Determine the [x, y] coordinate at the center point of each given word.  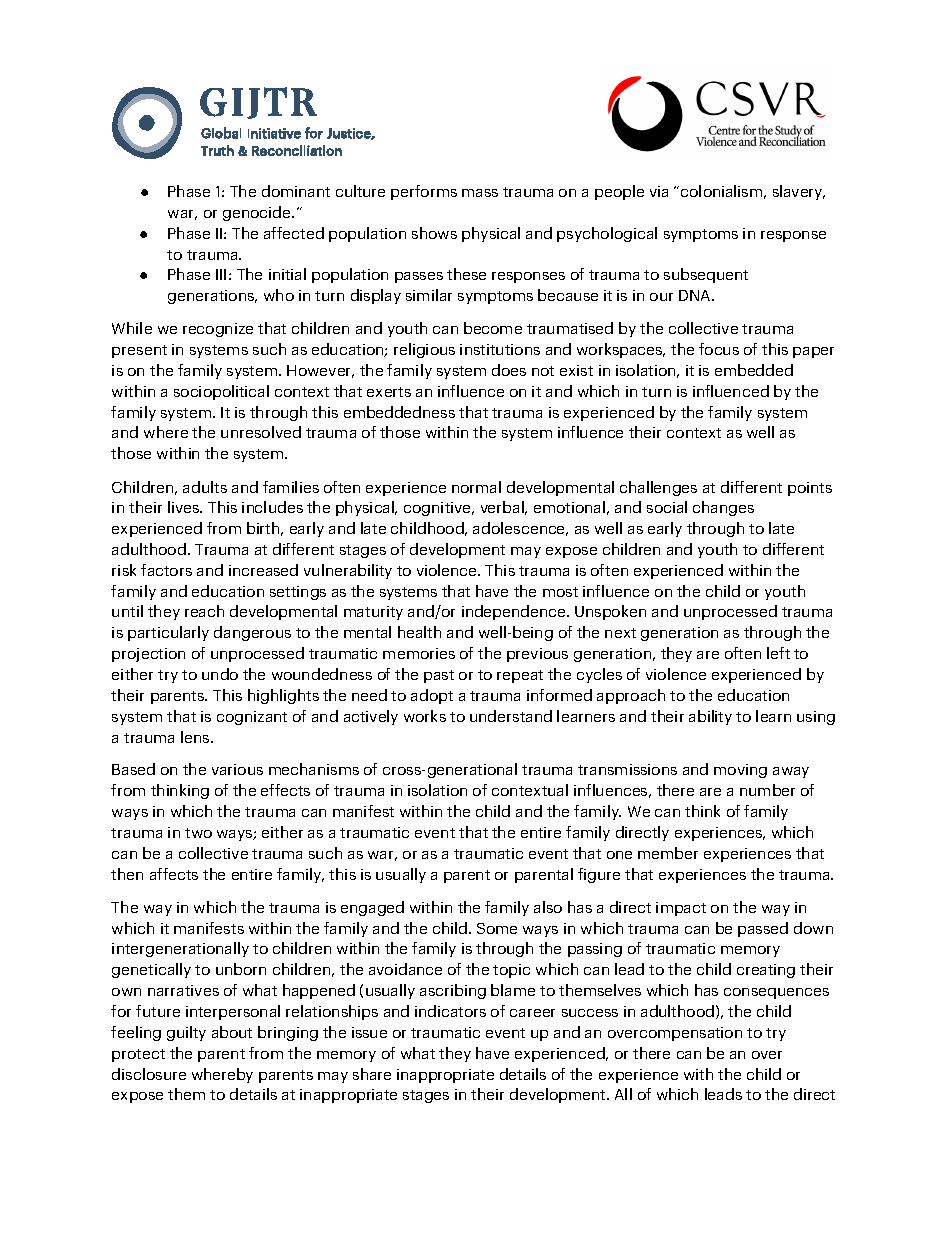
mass [480, 193]
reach [204, 611]
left [778, 653]
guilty [186, 1033]
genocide [258, 213]
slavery [799, 192]
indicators [450, 1011]
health [419, 632]
